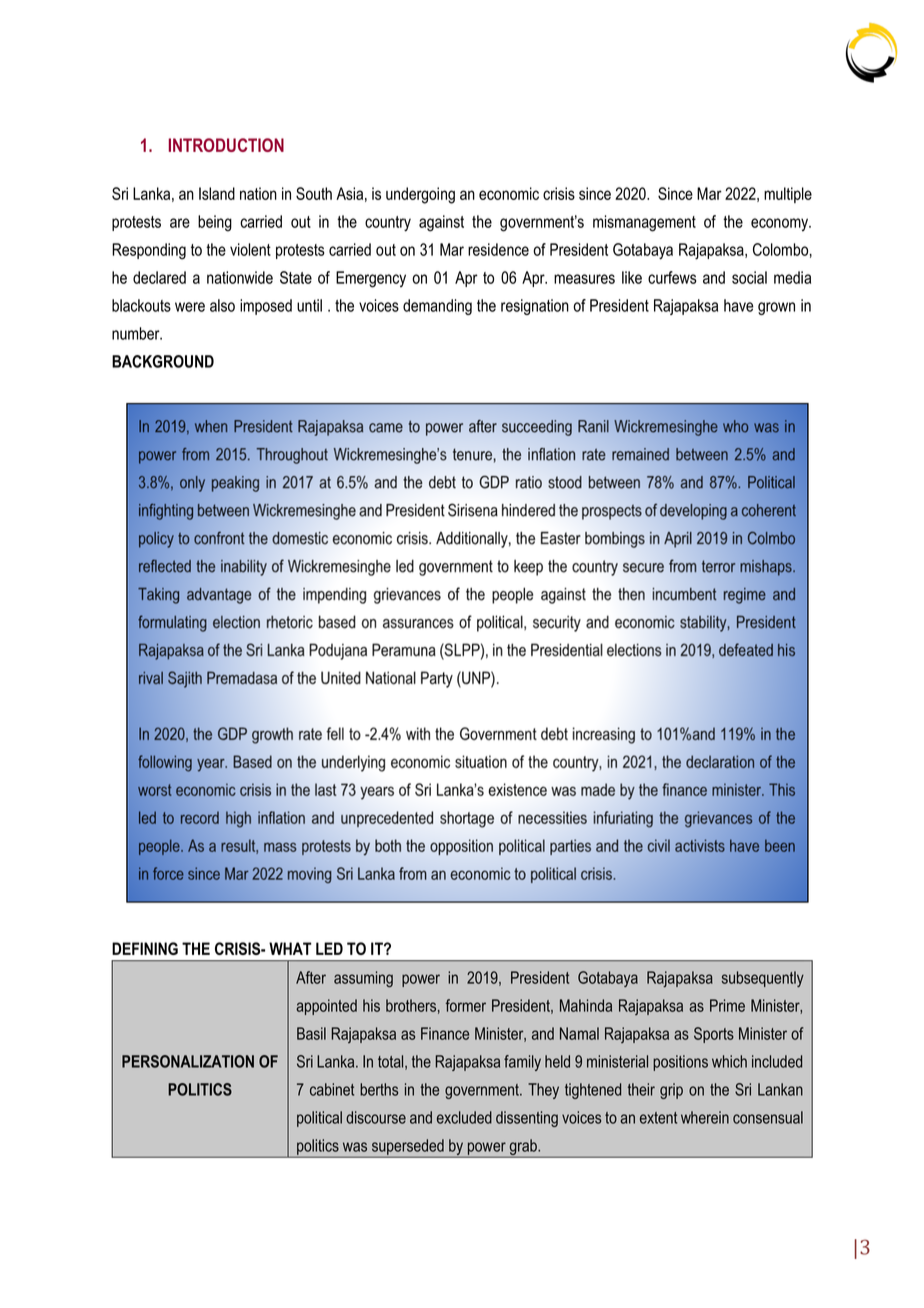 This page has width=924, height=1308. What do you see at coordinates (217, 193) in the page?
I see `Island` at bounding box center [217, 193].
